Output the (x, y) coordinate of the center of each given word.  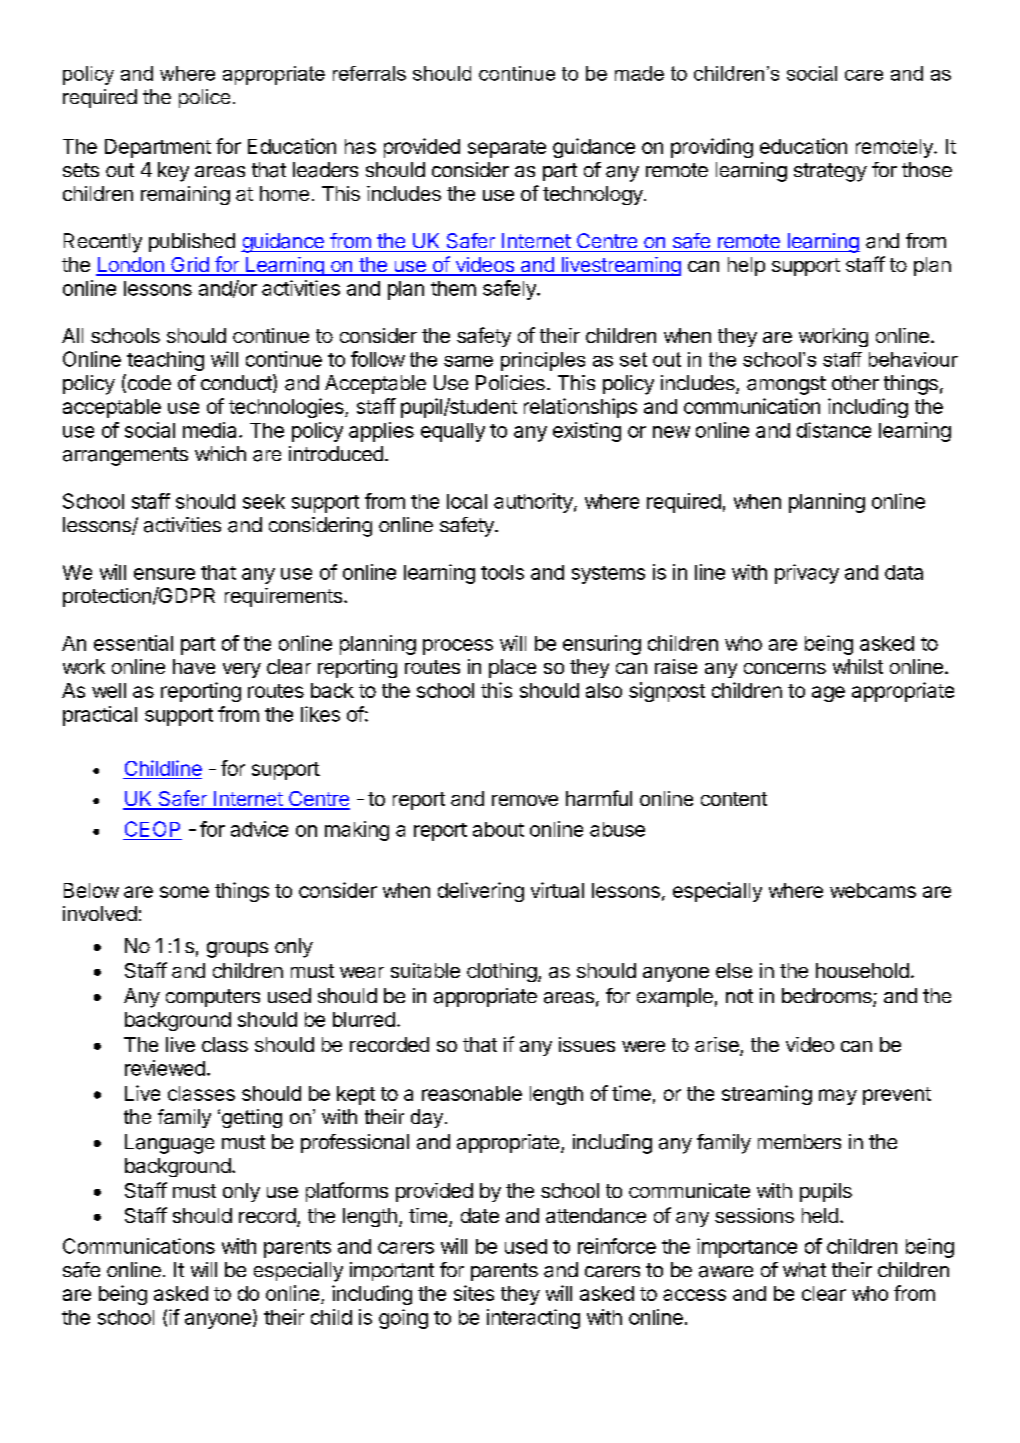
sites (474, 1293)
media (211, 430)
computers (213, 998)
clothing (502, 972)
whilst (858, 666)
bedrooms (828, 997)
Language (169, 1144)
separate (507, 149)
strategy (830, 172)
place (512, 668)
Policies (510, 382)
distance (834, 430)
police (204, 98)
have (194, 666)
